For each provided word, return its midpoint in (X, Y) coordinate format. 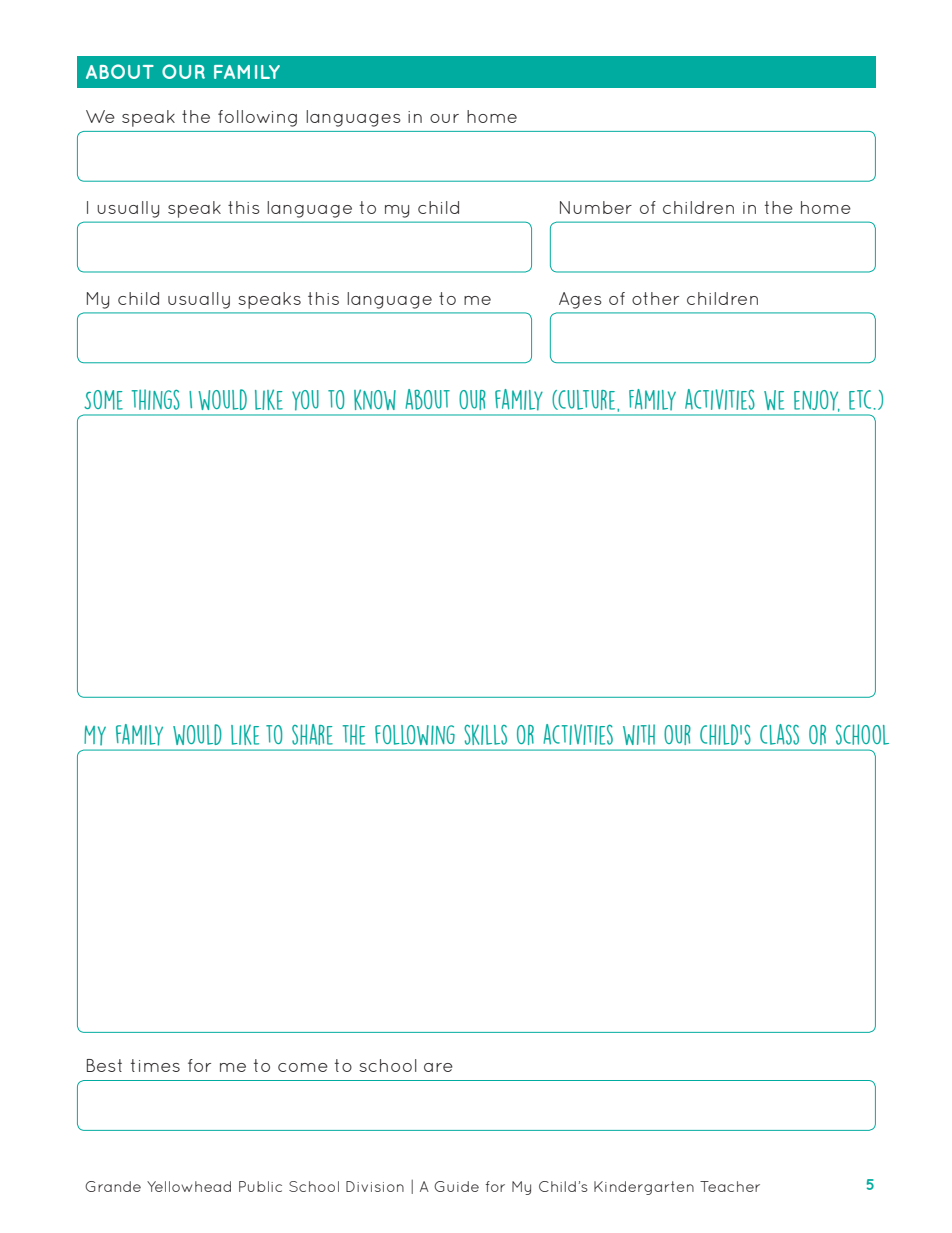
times (155, 1065)
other (655, 298)
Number (596, 207)
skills (485, 735)
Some (103, 400)
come (303, 1067)
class (779, 734)
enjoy (817, 401)
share (312, 734)
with (639, 734)
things (156, 399)
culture (587, 400)
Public (260, 1186)
